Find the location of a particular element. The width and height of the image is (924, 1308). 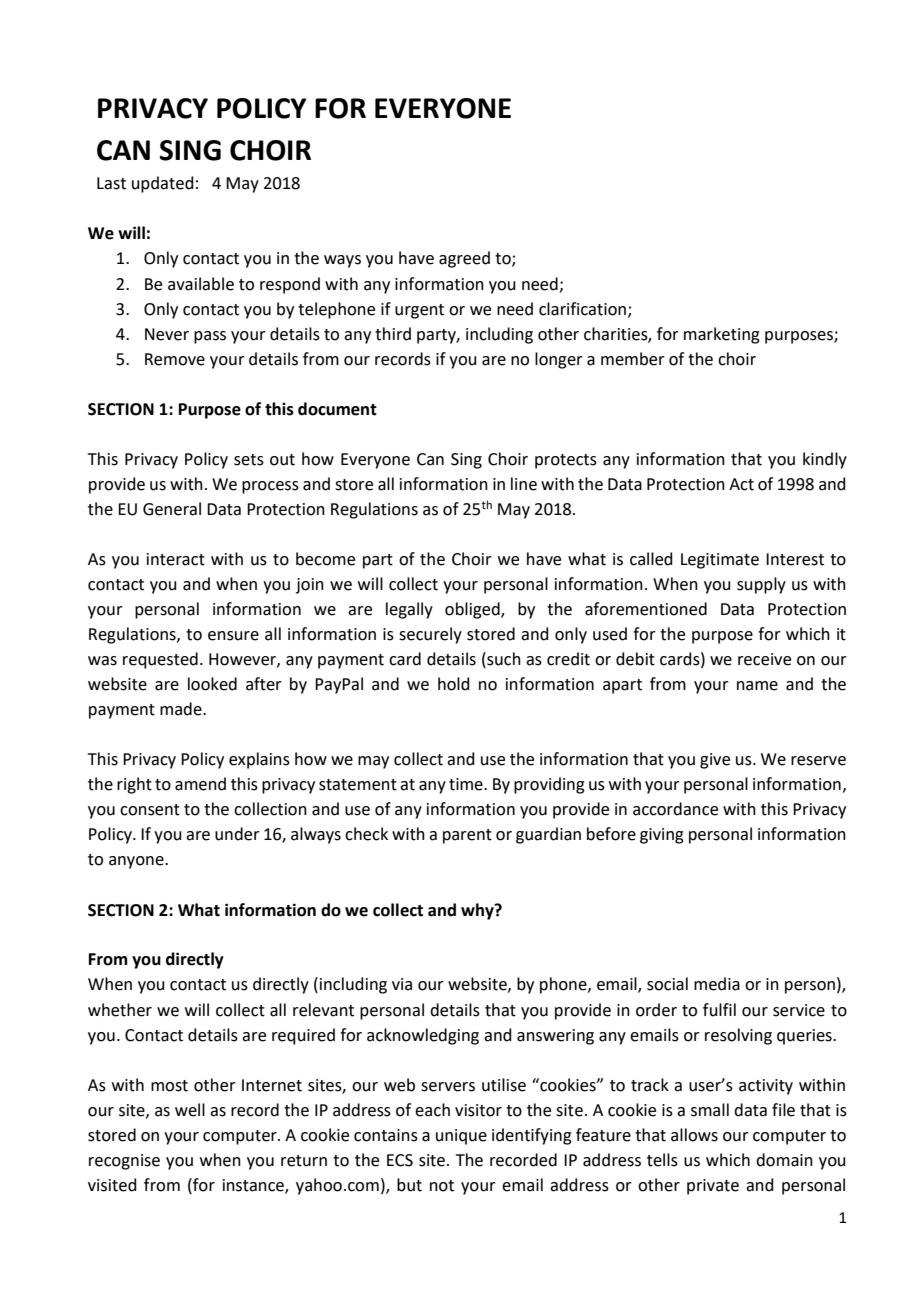

kindly is located at coordinates (825, 460).
